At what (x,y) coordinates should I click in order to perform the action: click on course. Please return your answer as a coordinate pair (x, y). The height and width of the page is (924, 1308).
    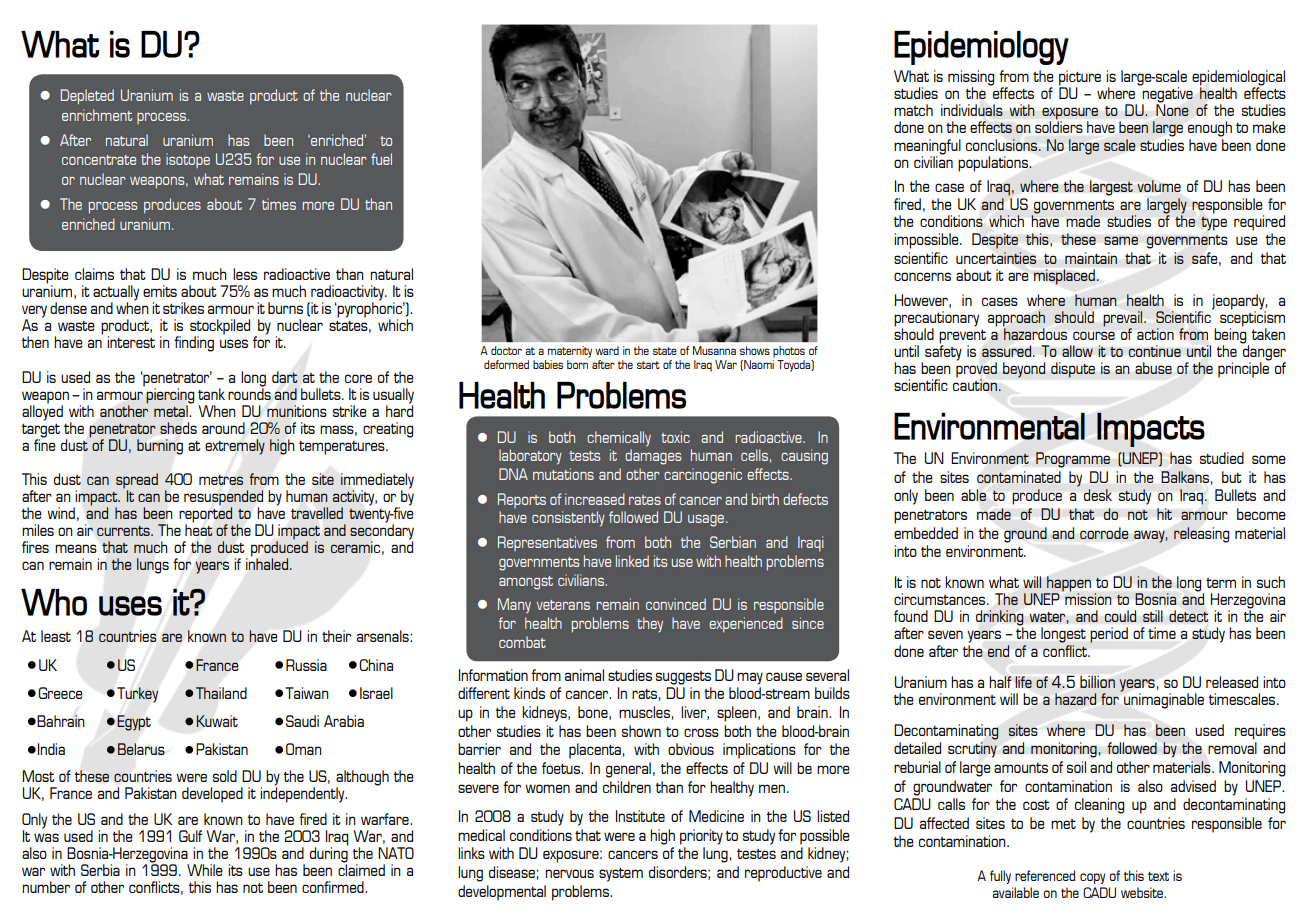
    Looking at the image, I should click on (1094, 335).
